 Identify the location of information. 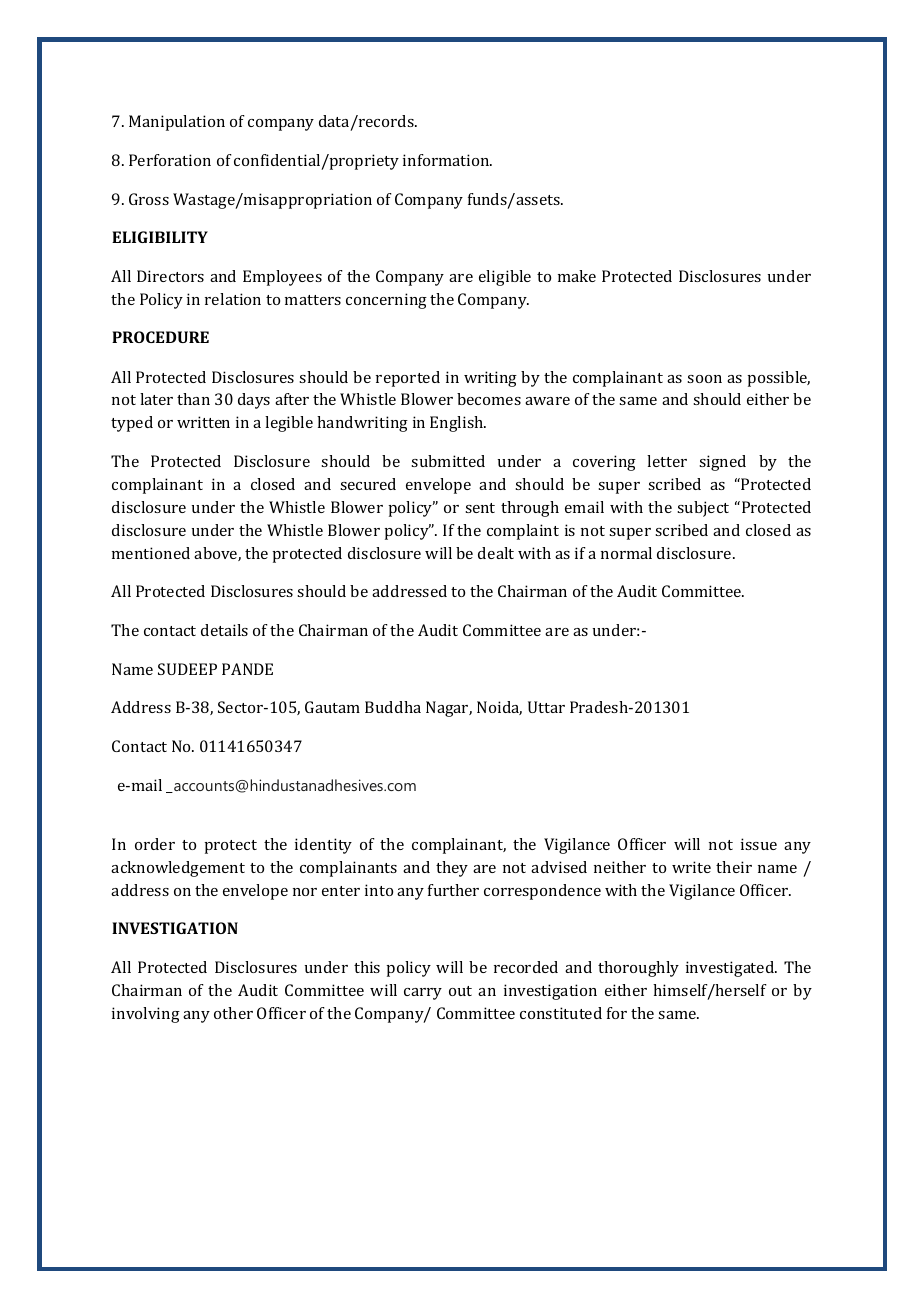
(447, 160).
